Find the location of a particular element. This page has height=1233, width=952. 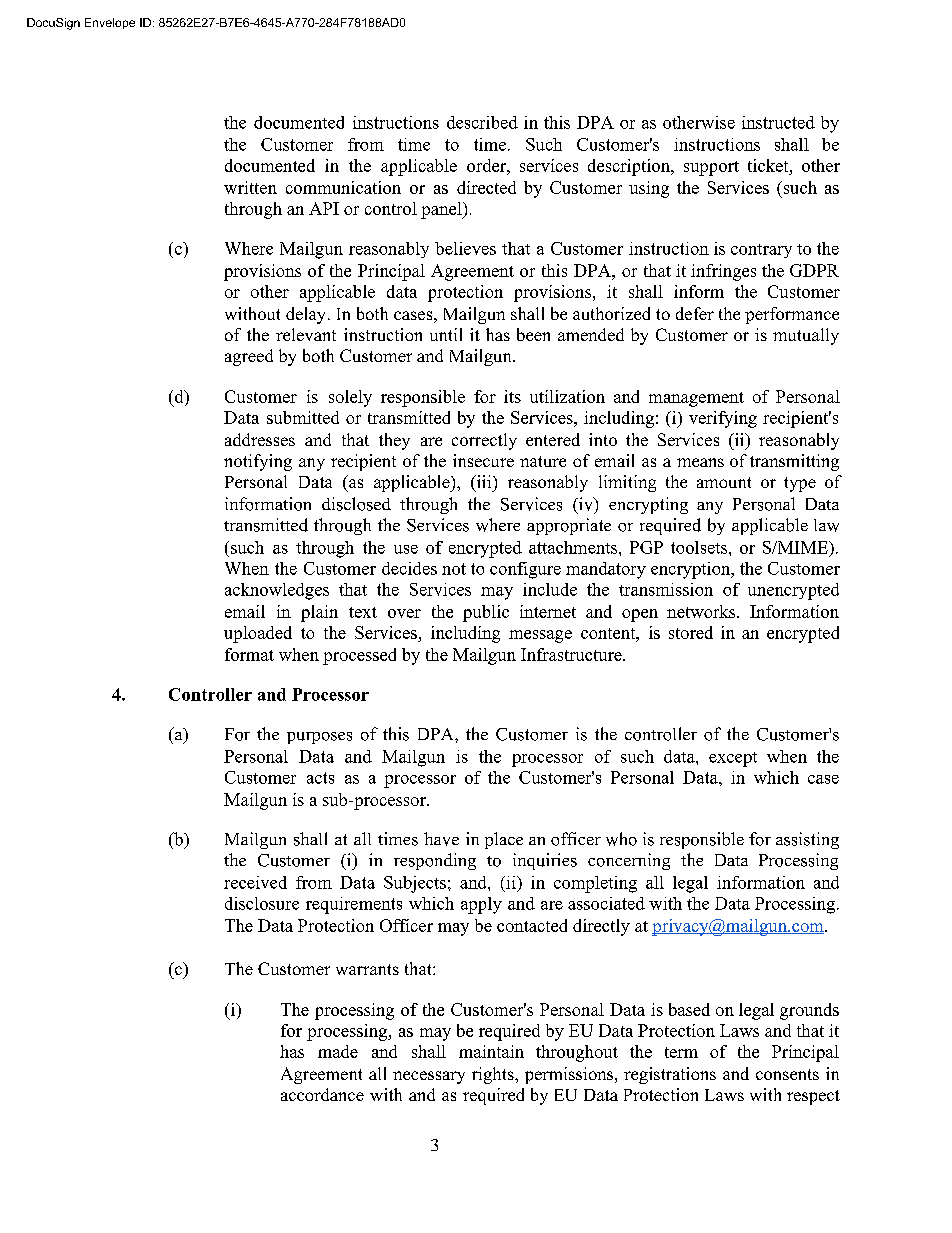

rights is located at coordinates (494, 1075).
